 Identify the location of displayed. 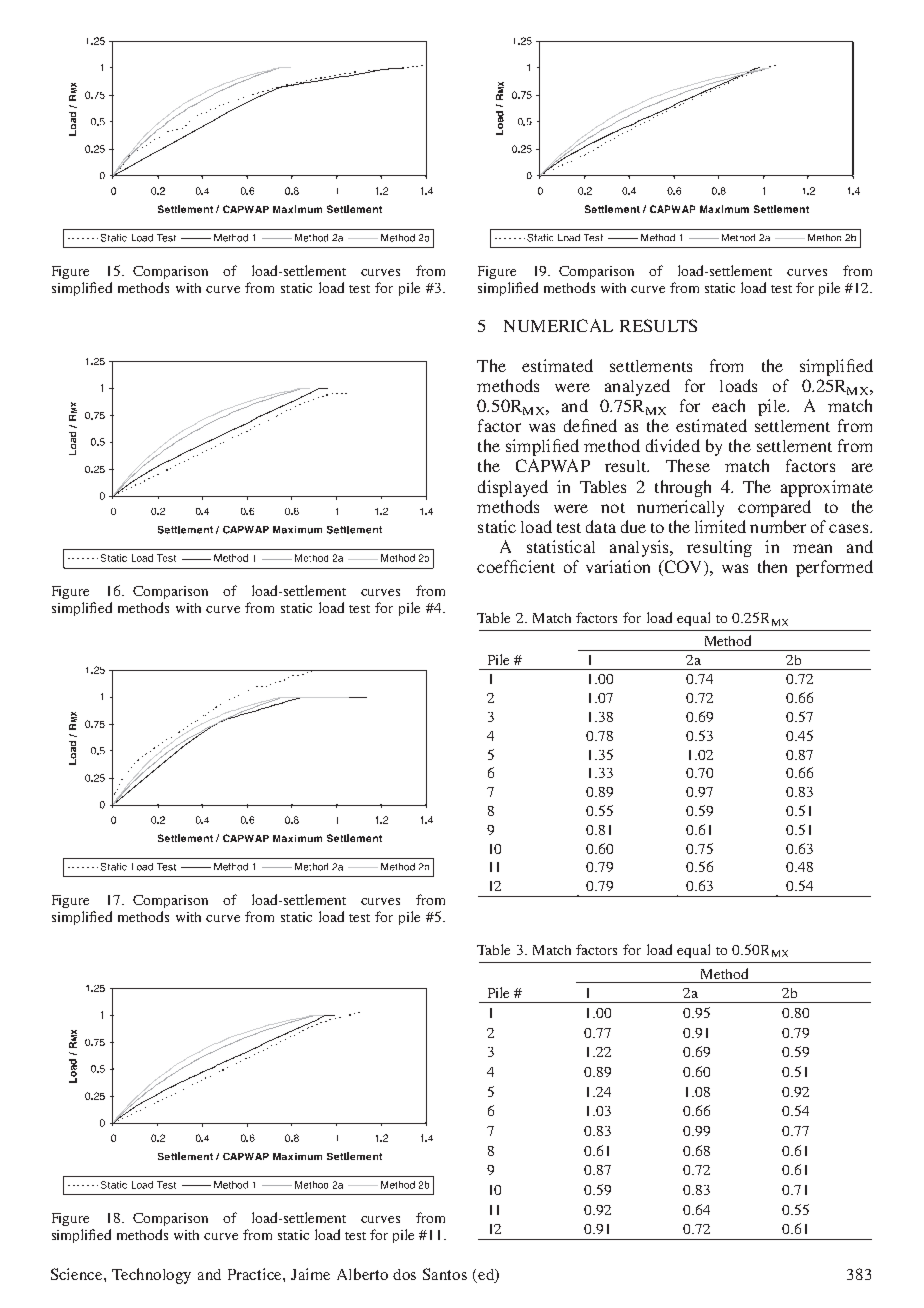
(513, 488).
